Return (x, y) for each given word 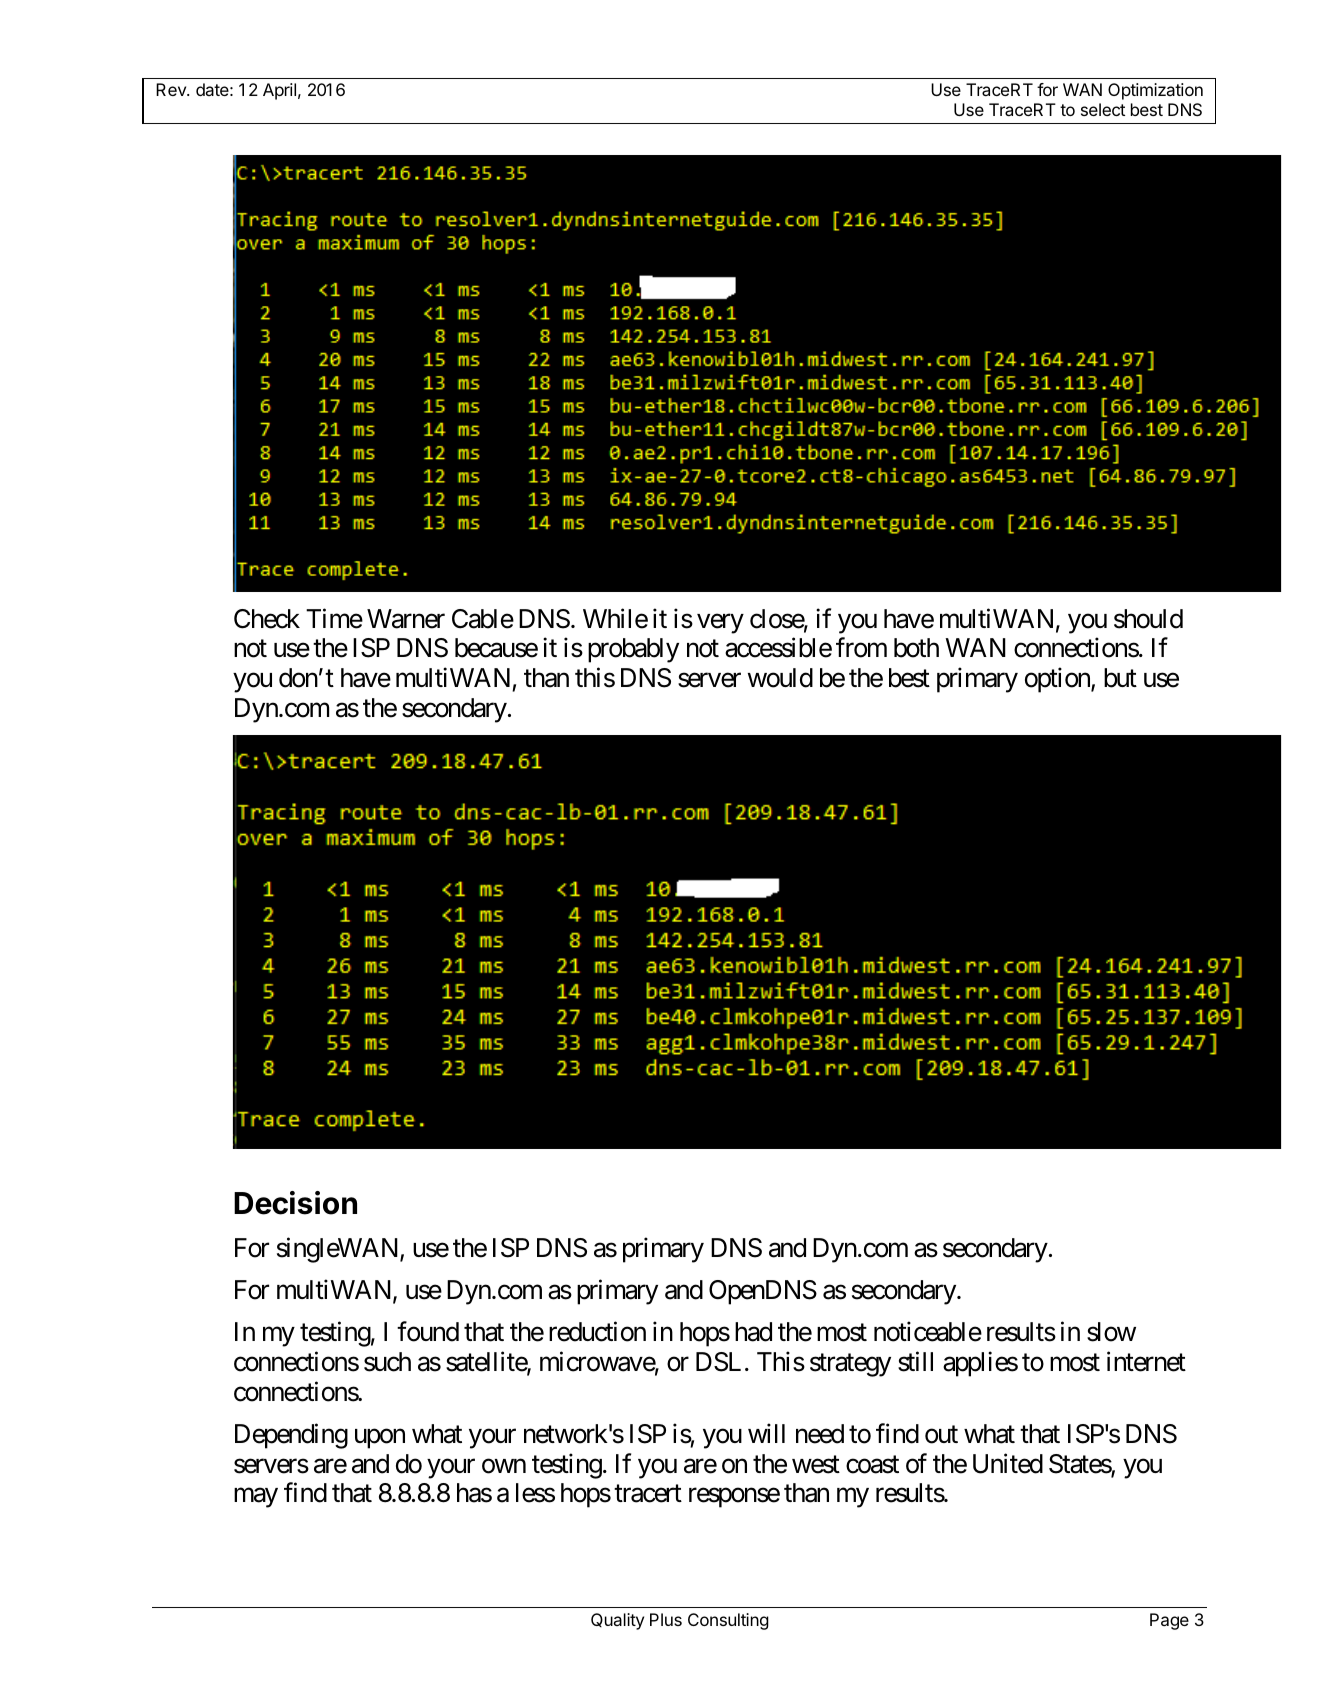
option (1058, 680)
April (279, 91)
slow (1111, 1332)
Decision (295, 1203)
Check (267, 619)
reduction (597, 1332)
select (1103, 109)
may (256, 1498)
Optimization (1155, 91)
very (720, 624)
